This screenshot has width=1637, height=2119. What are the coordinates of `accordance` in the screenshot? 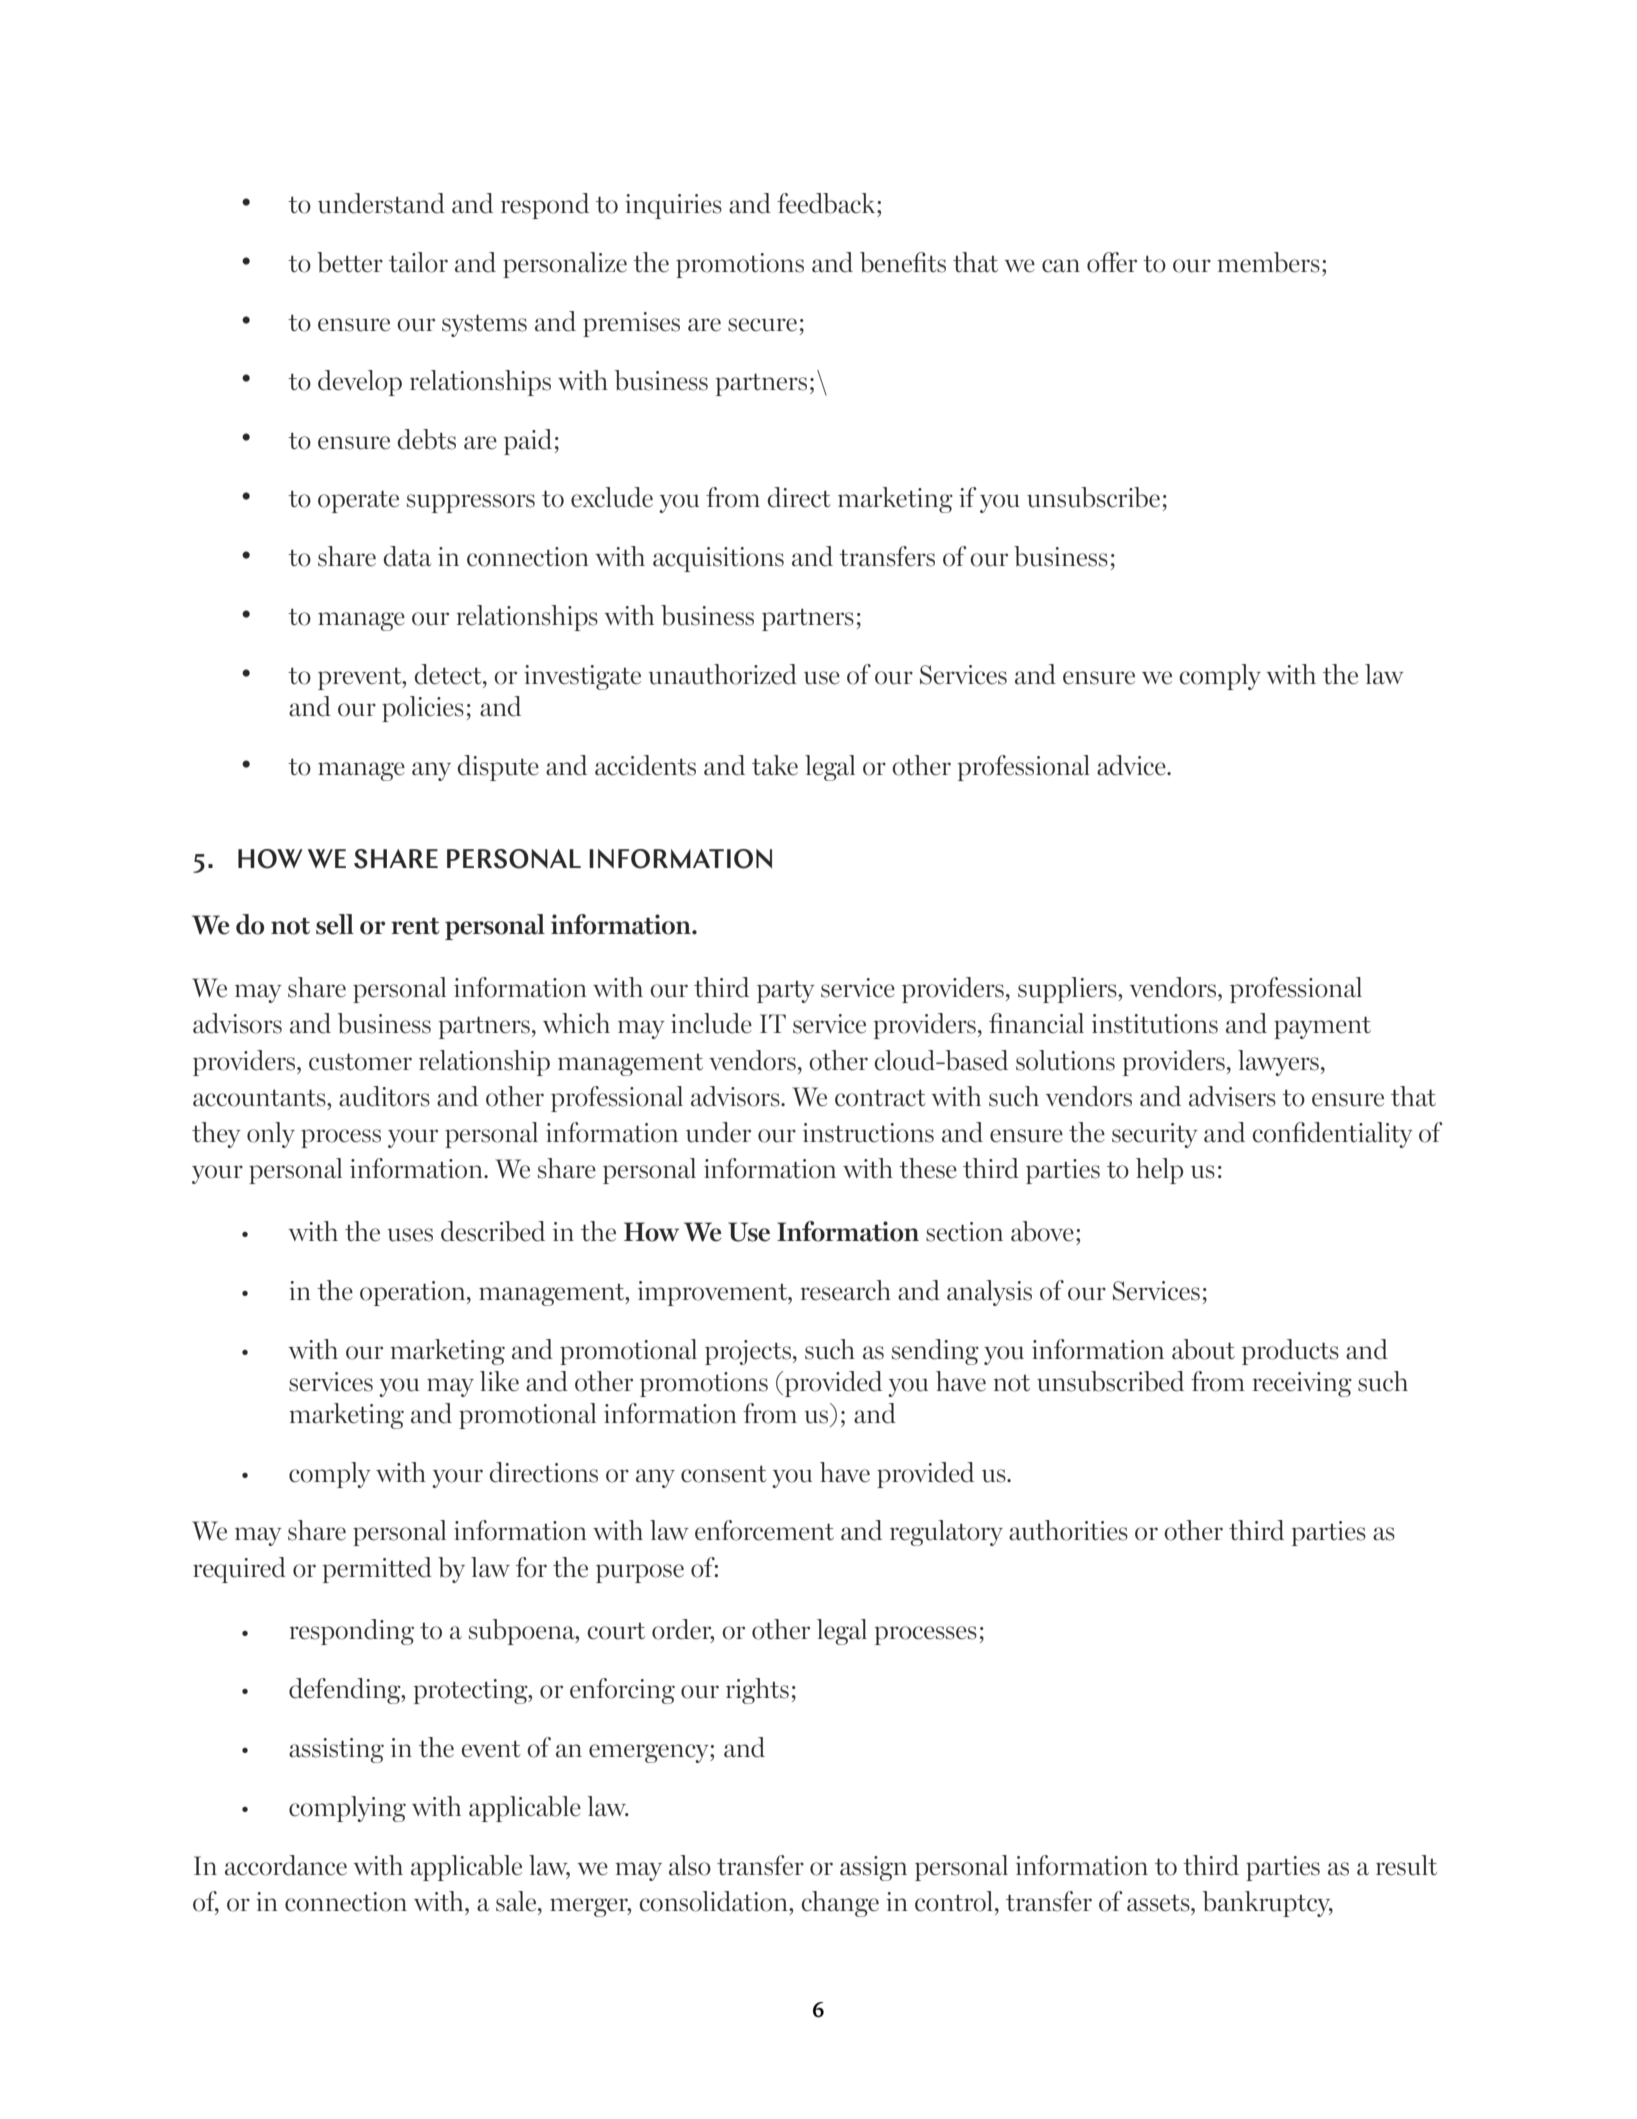 It's located at (286, 1865).
